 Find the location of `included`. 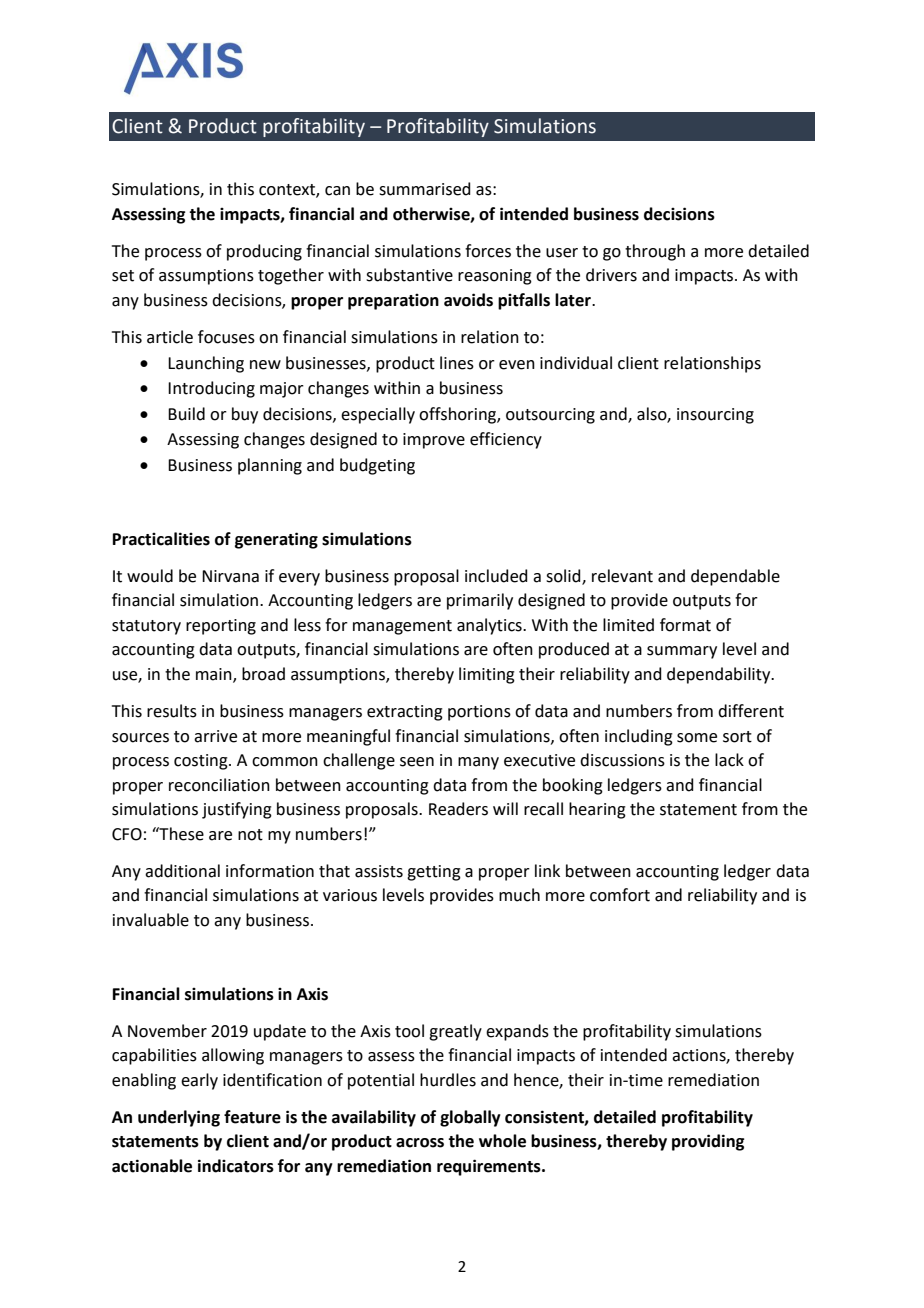

included is located at coordinates (496, 576).
